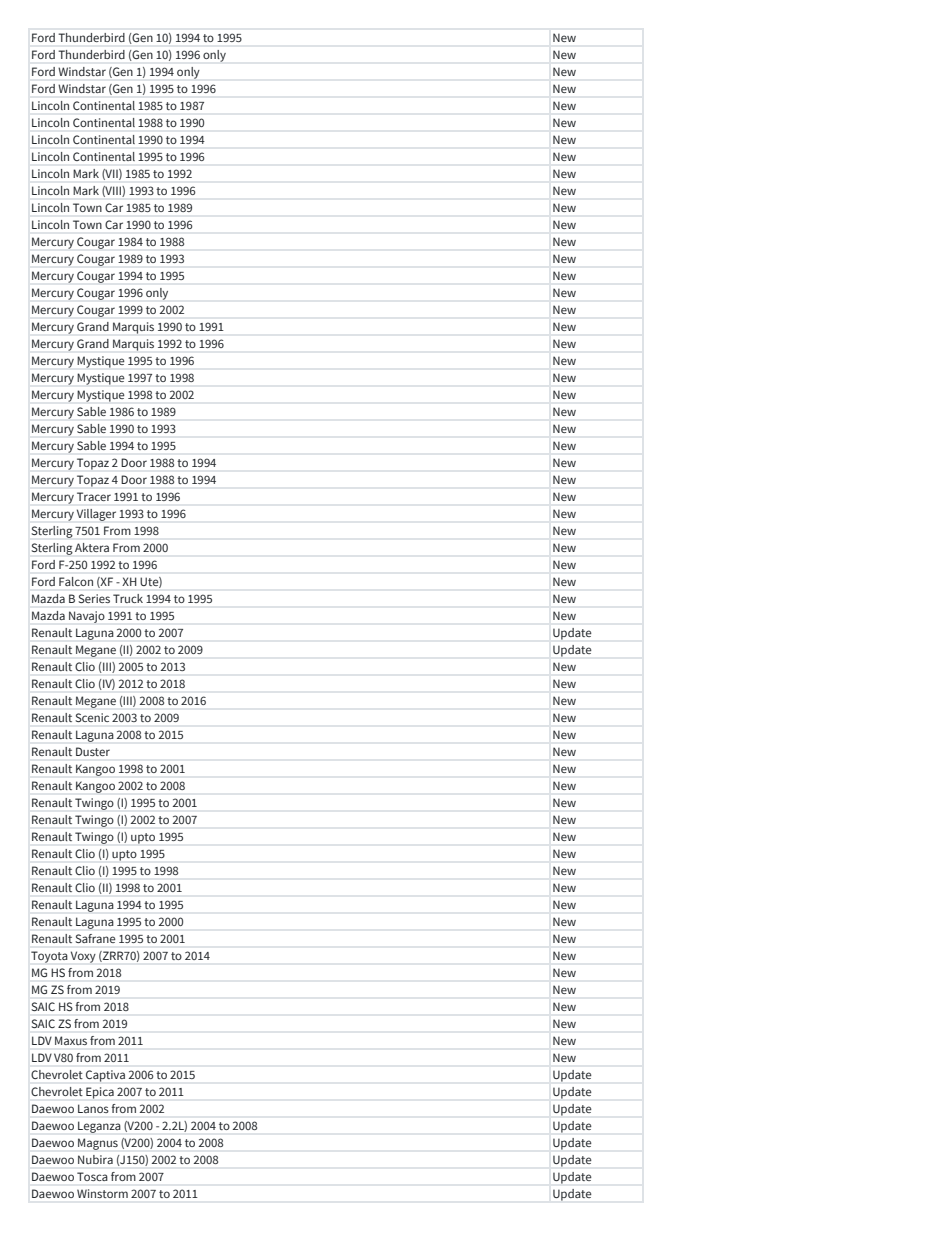 This image has height=1233, width=952. What do you see at coordinates (92, 717) in the image?
I see `Scenic` at bounding box center [92, 717].
